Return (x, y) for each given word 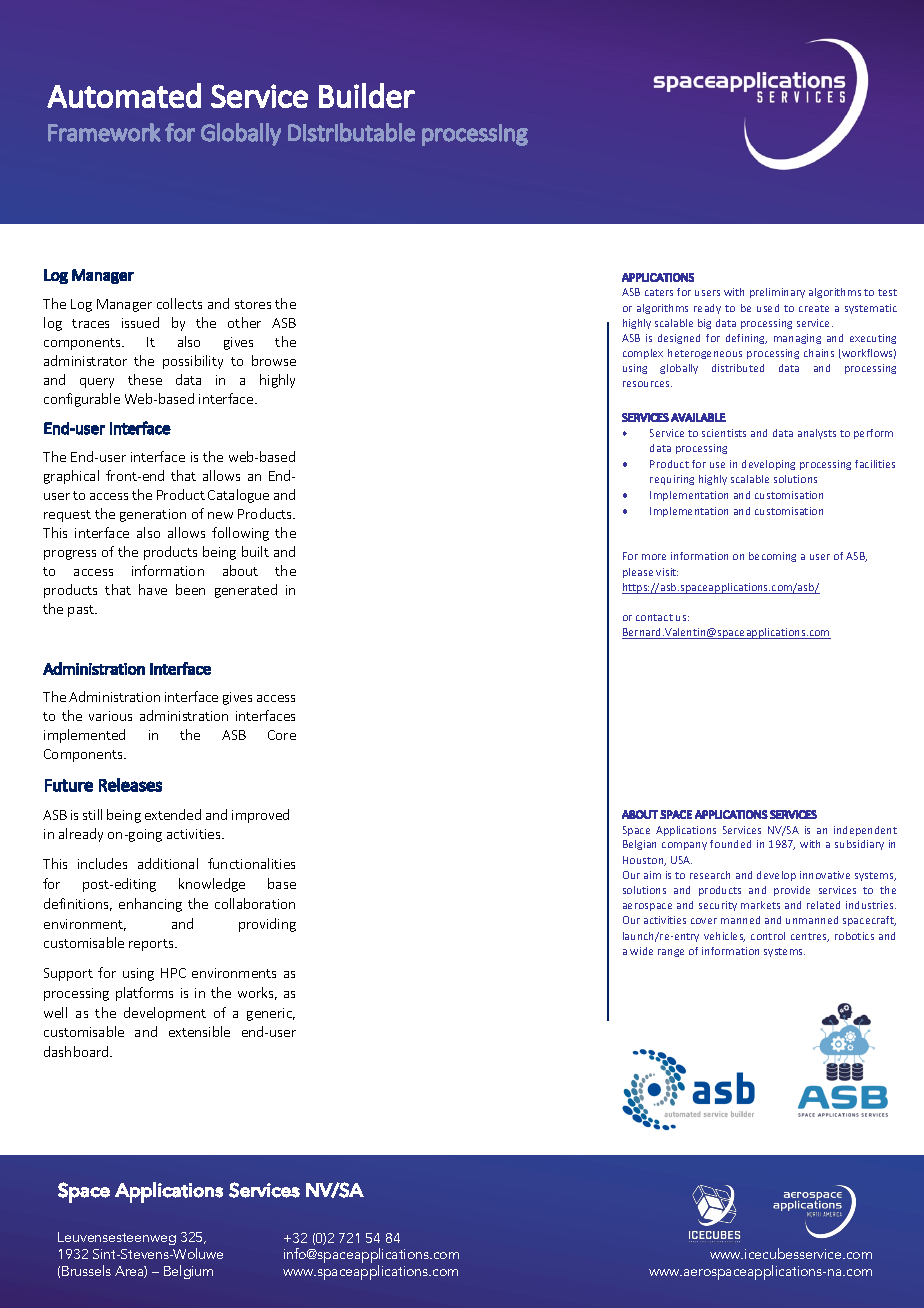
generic (271, 1014)
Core (282, 735)
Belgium (188, 1272)
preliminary (777, 293)
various (110, 716)
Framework (104, 132)
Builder (367, 95)
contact (654, 617)
